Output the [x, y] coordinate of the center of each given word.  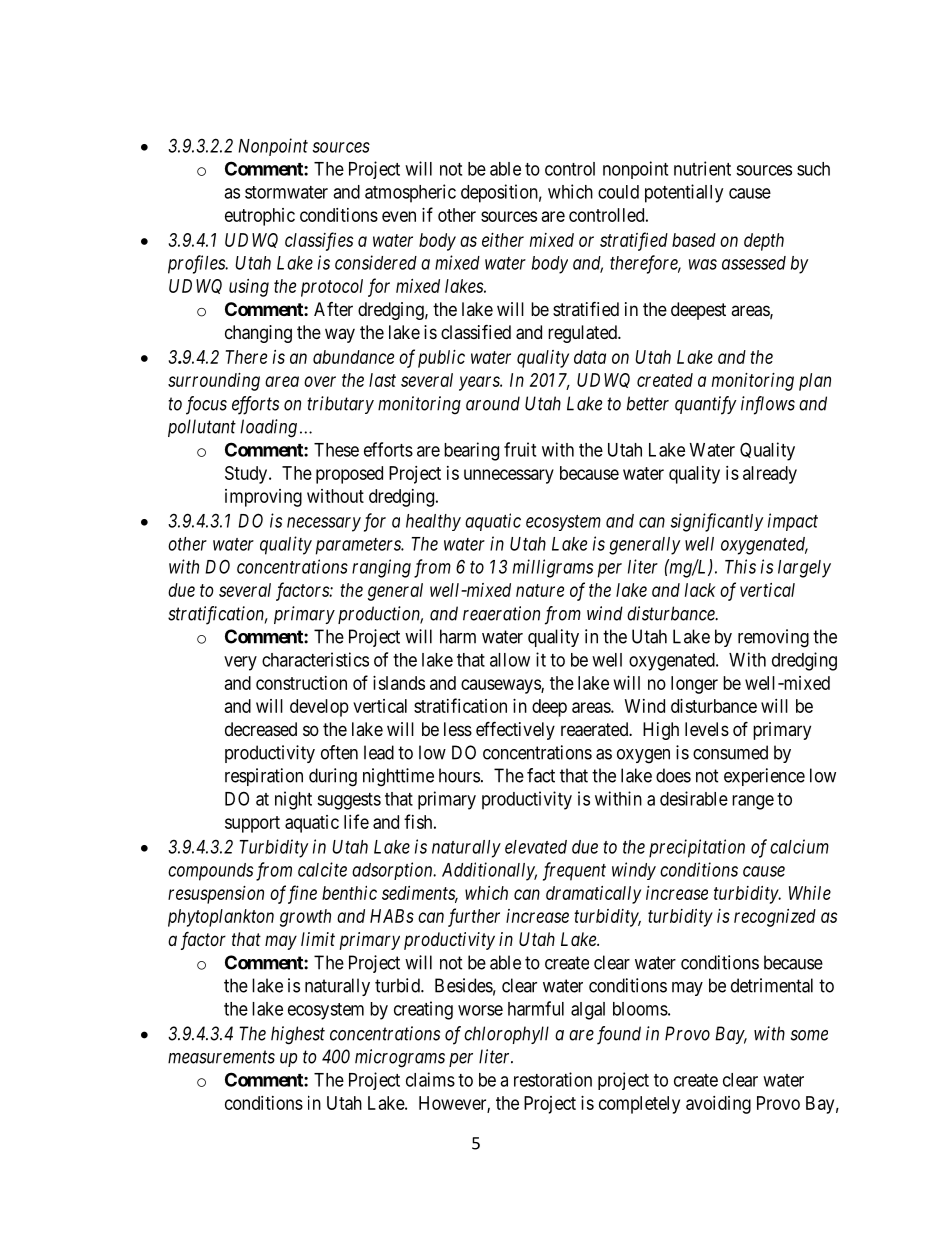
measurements [221, 1057]
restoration [553, 1079]
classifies [319, 241]
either [503, 240]
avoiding [718, 1105]
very [240, 663]
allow [510, 660]
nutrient [702, 168]
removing [773, 638]
